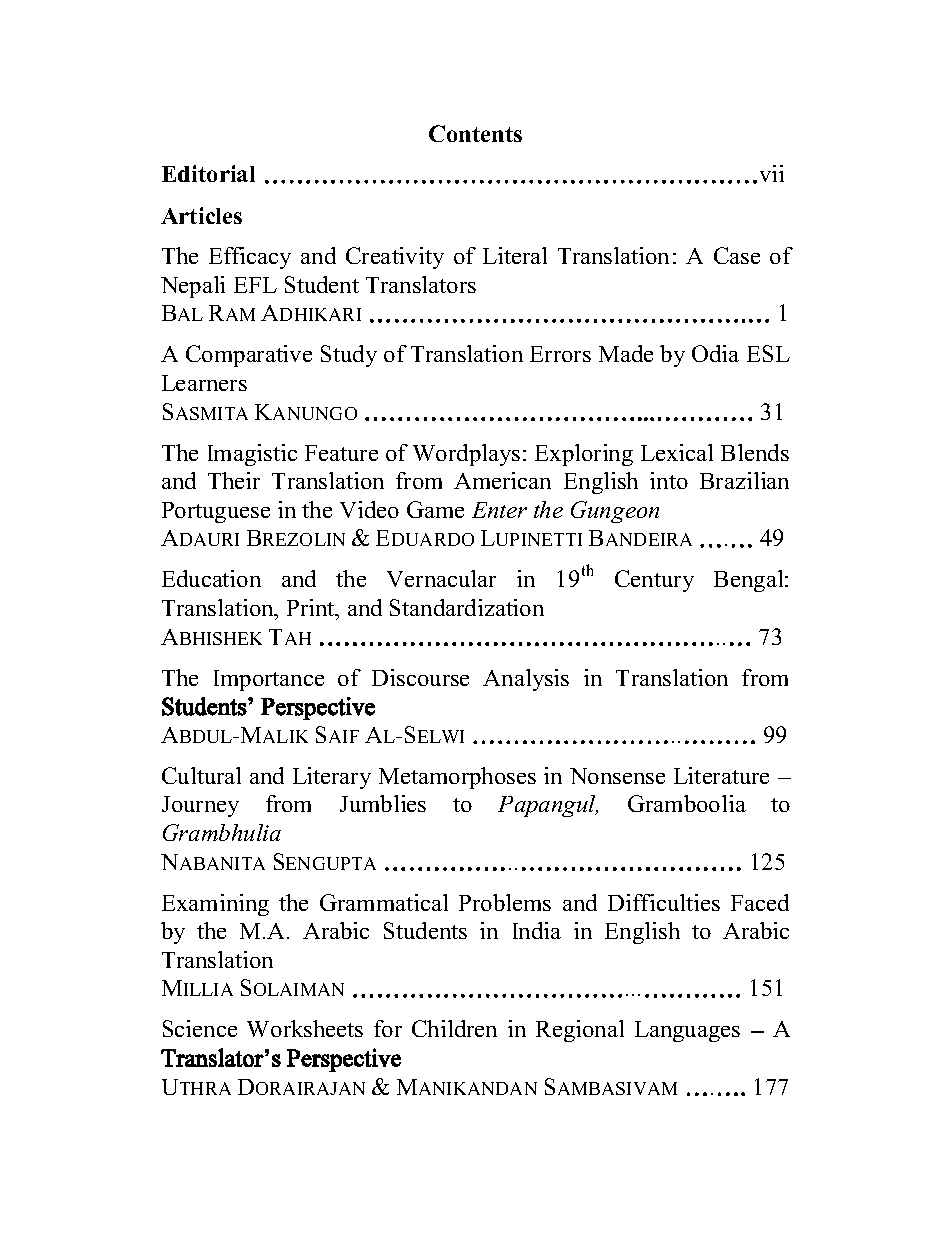 This screenshot has height=1233, width=952. Describe the element at coordinates (305, 1028) in the screenshot. I see `Worksheets` at that location.
